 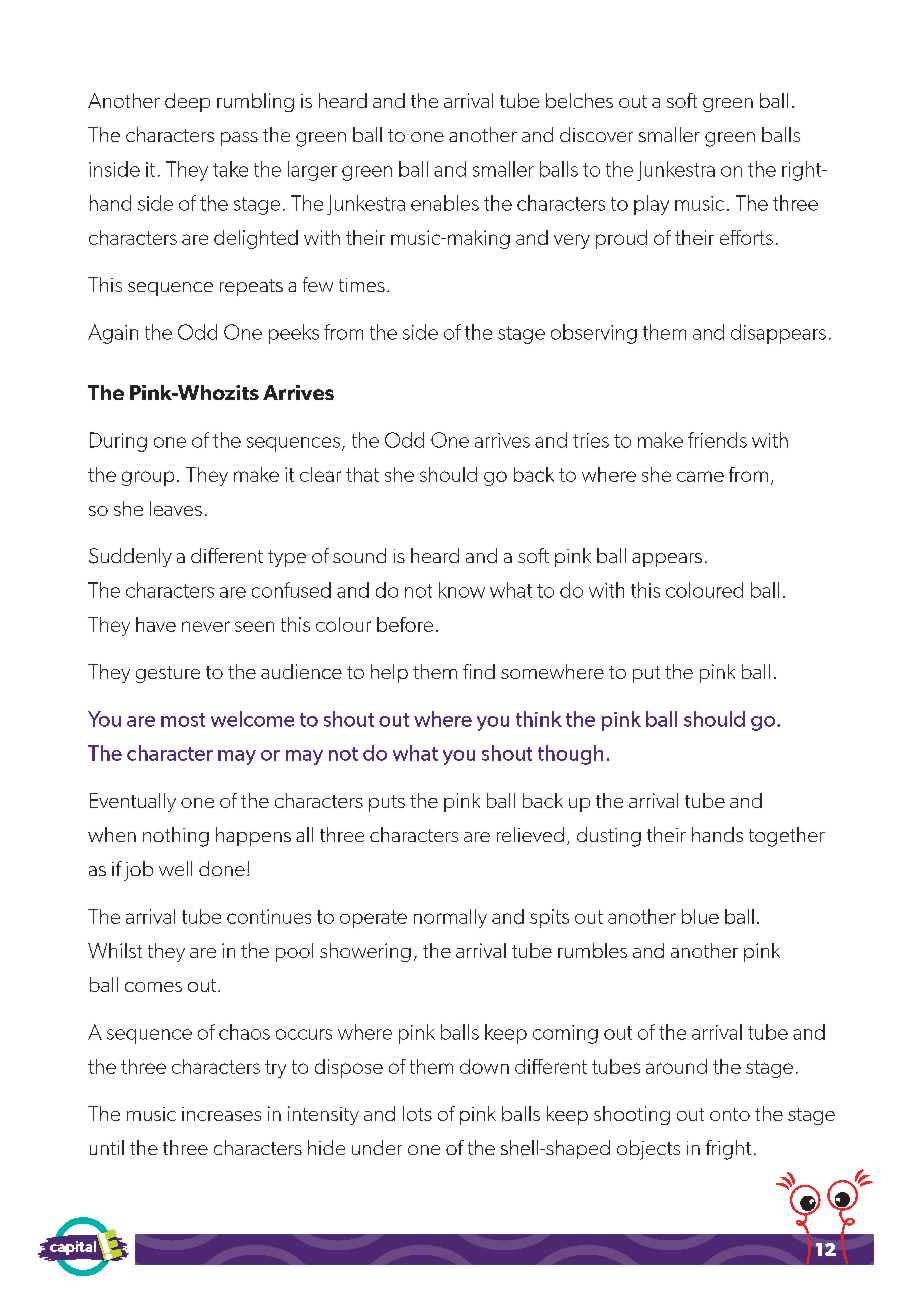 What do you see at coordinates (730, 1114) in the page?
I see `onto` at bounding box center [730, 1114].
